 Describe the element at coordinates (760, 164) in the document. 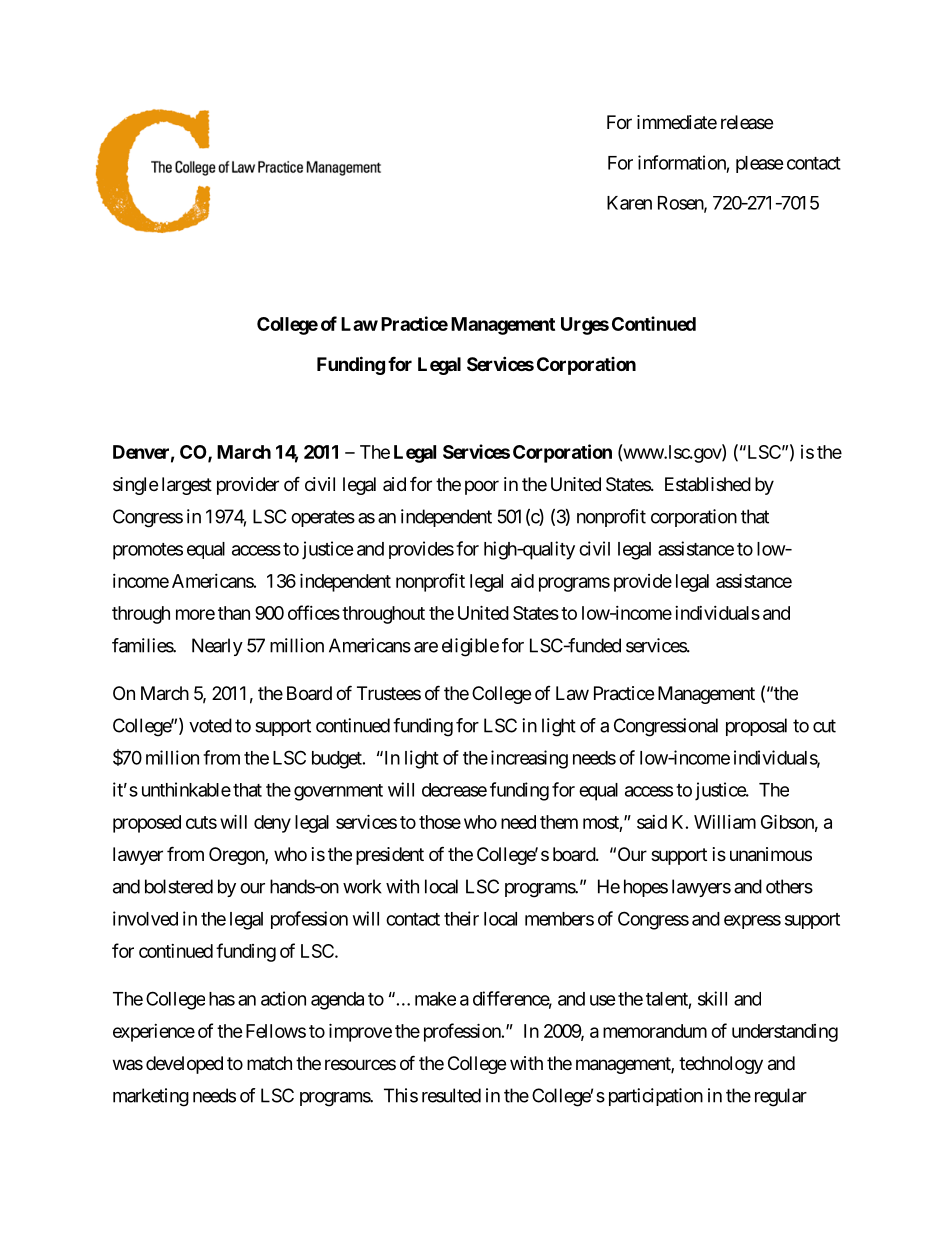

I see `please` at that location.
